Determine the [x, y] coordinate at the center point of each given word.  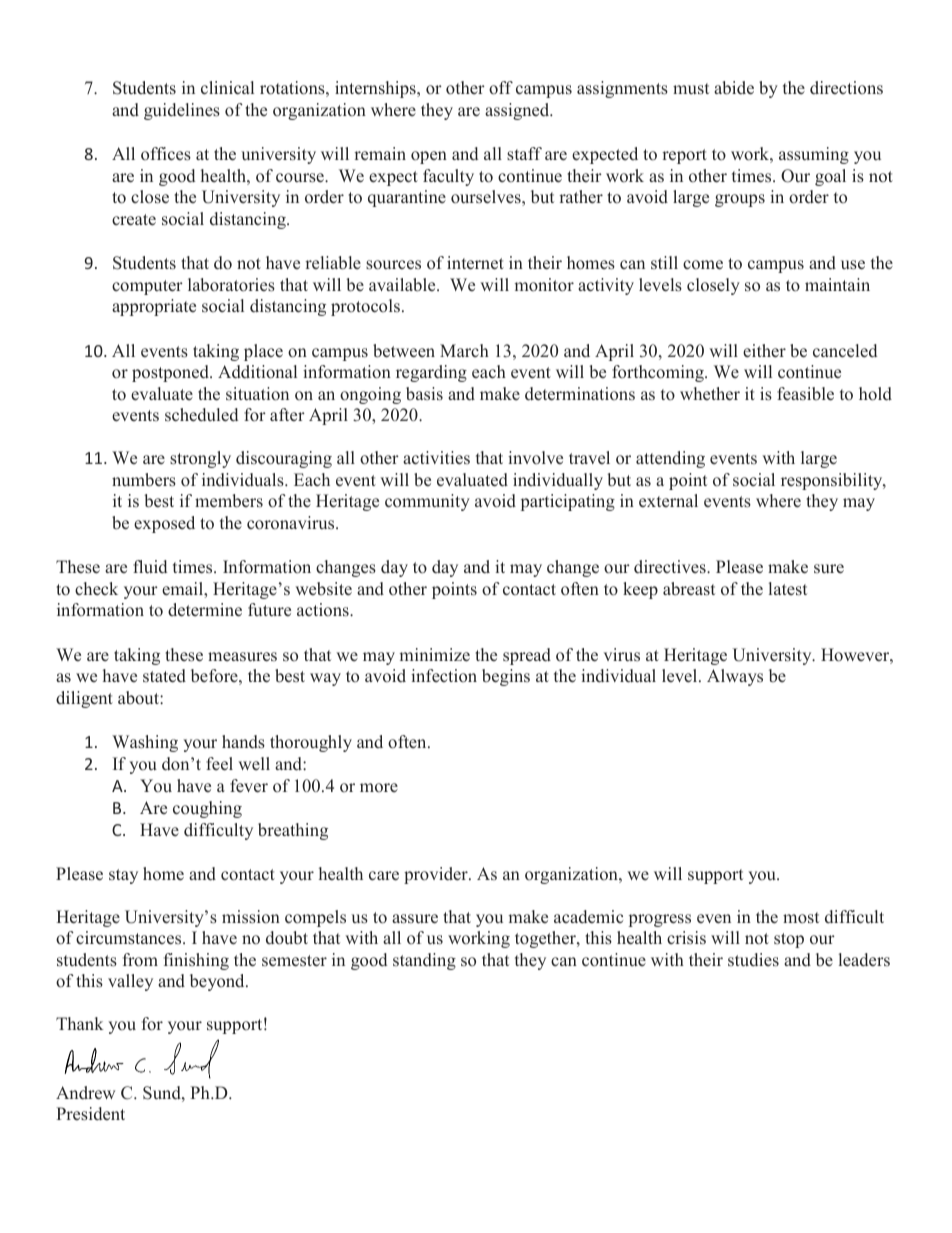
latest [788, 589]
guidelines [182, 111]
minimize [434, 655]
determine [205, 610]
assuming [814, 155]
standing [424, 961]
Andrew [85, 1093]
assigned [518, 111]
